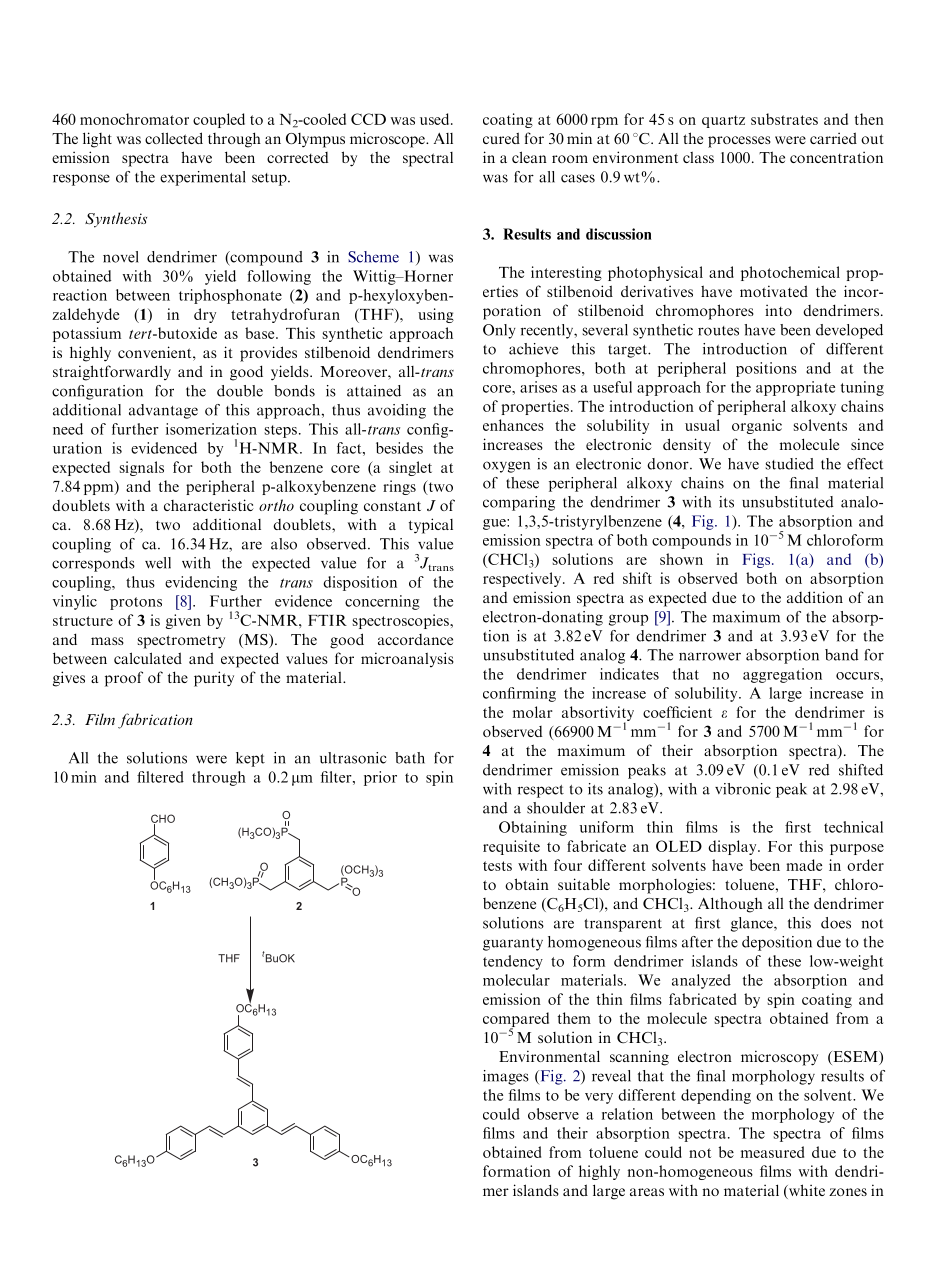 The image size is (952, 1270). What do you see at coordinates (497, 866) in the screenshot?
I see `tests` at bounding box center [497, 866].
